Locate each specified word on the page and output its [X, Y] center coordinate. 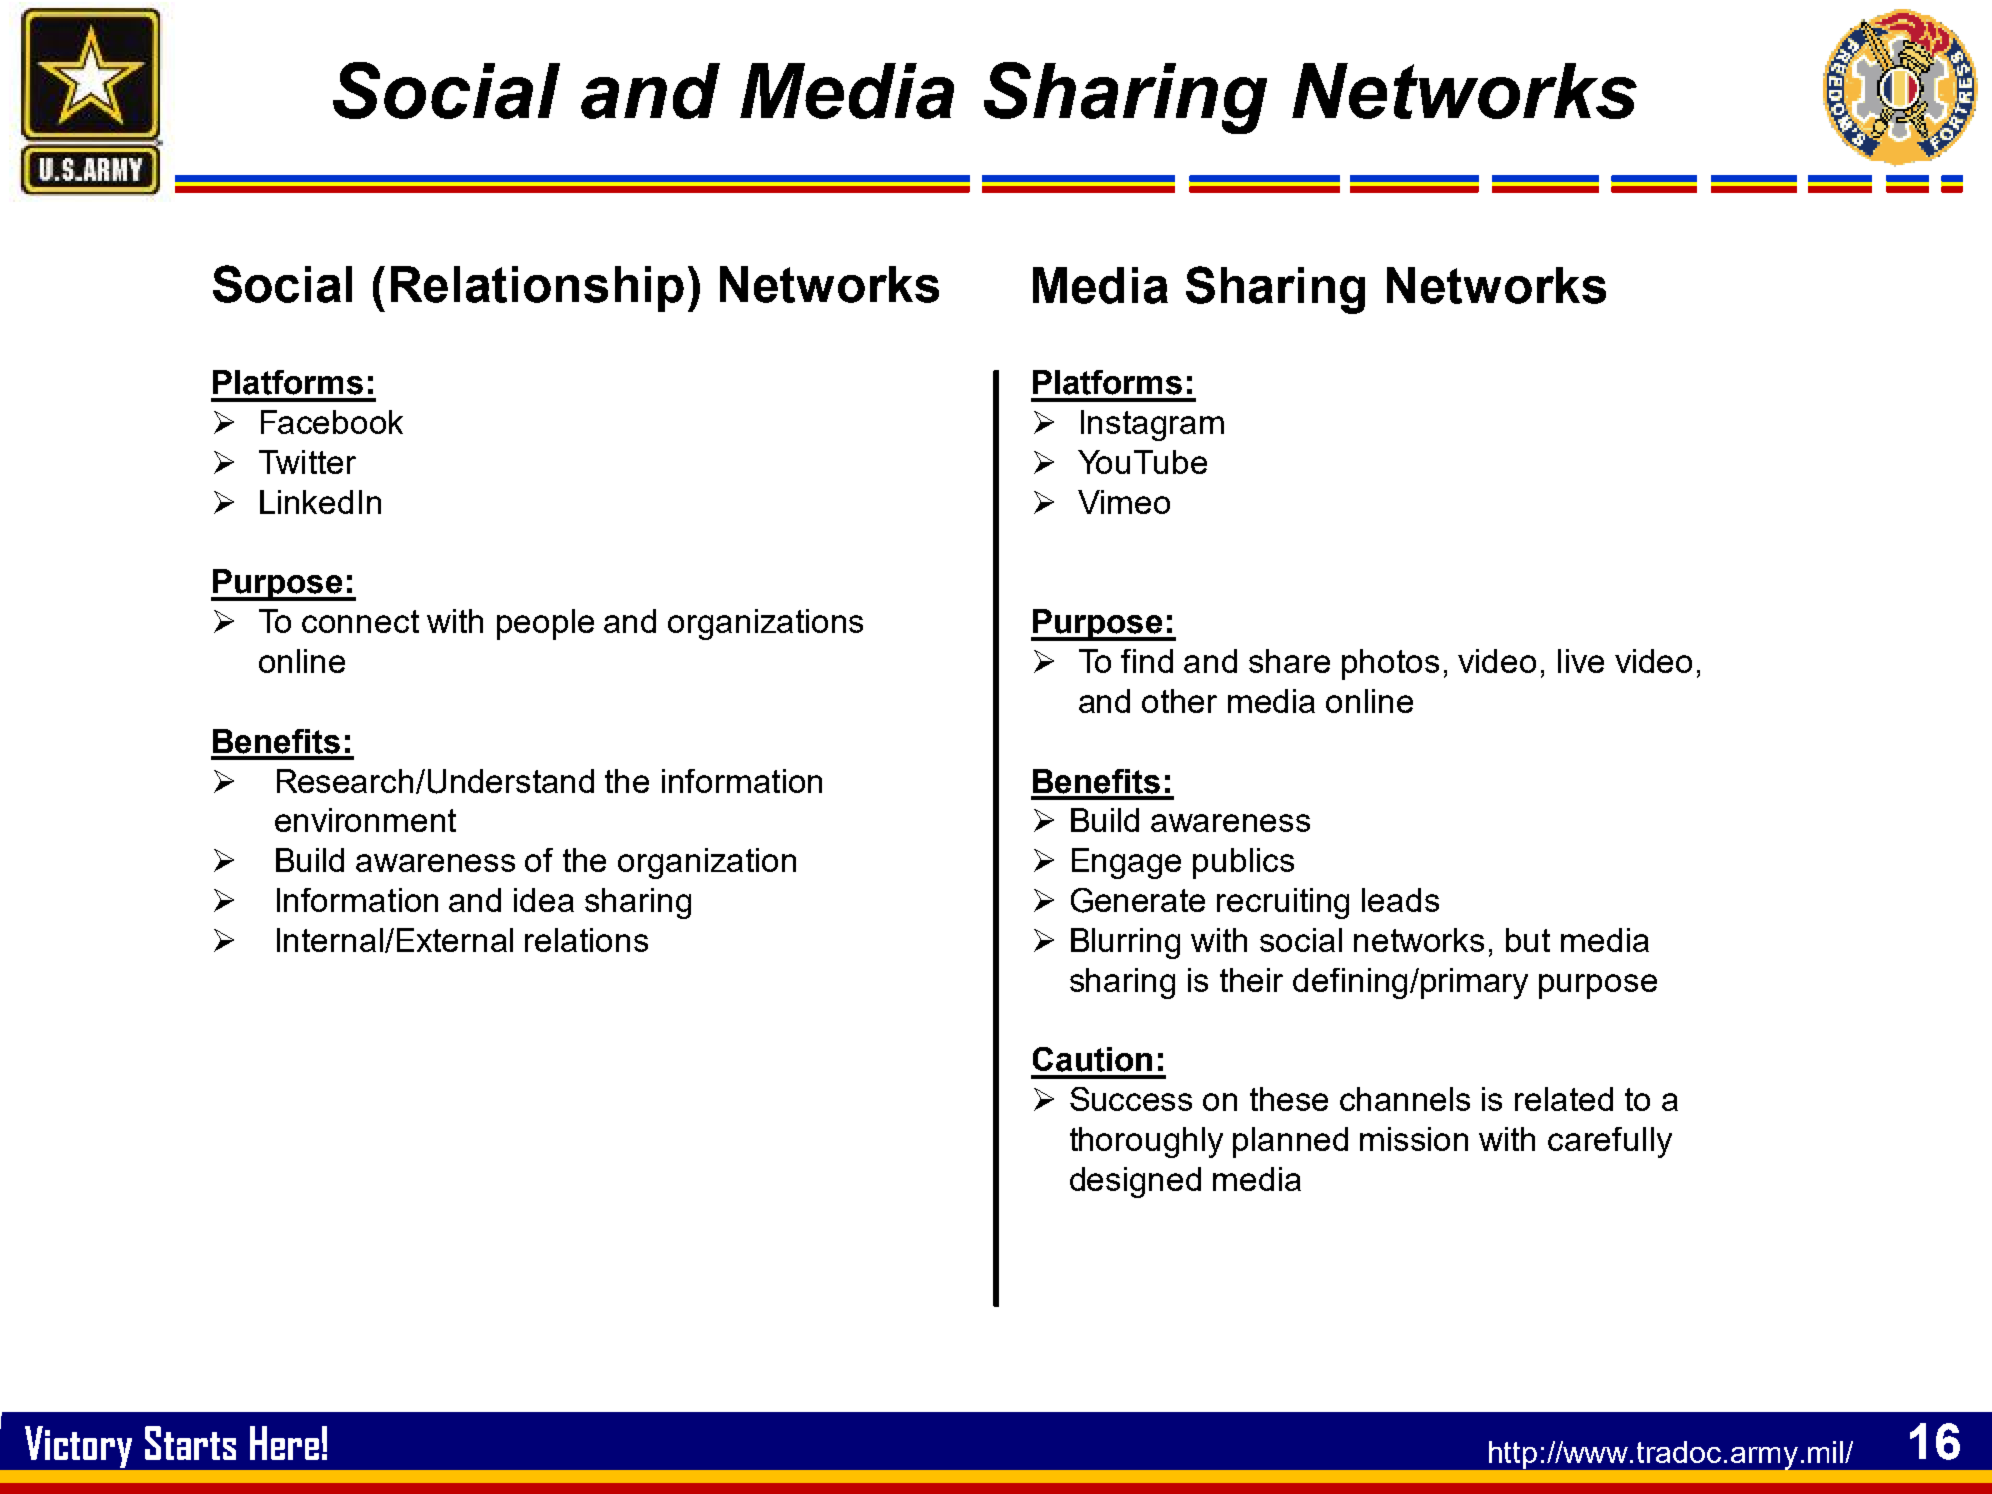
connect [360, 621]
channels [1405, 1099]
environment [365, 820]
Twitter [307, 462]
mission [1414, 1139]
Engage [1126, 863]
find [1147, 661]
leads [1400, 900]
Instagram [1152, 425]
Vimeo [1124, 502]
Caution [1092, 1059]
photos [1390, 664]
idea [544, 900]
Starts [190, 1443]
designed [1135, 1182]
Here [284, 1443]
